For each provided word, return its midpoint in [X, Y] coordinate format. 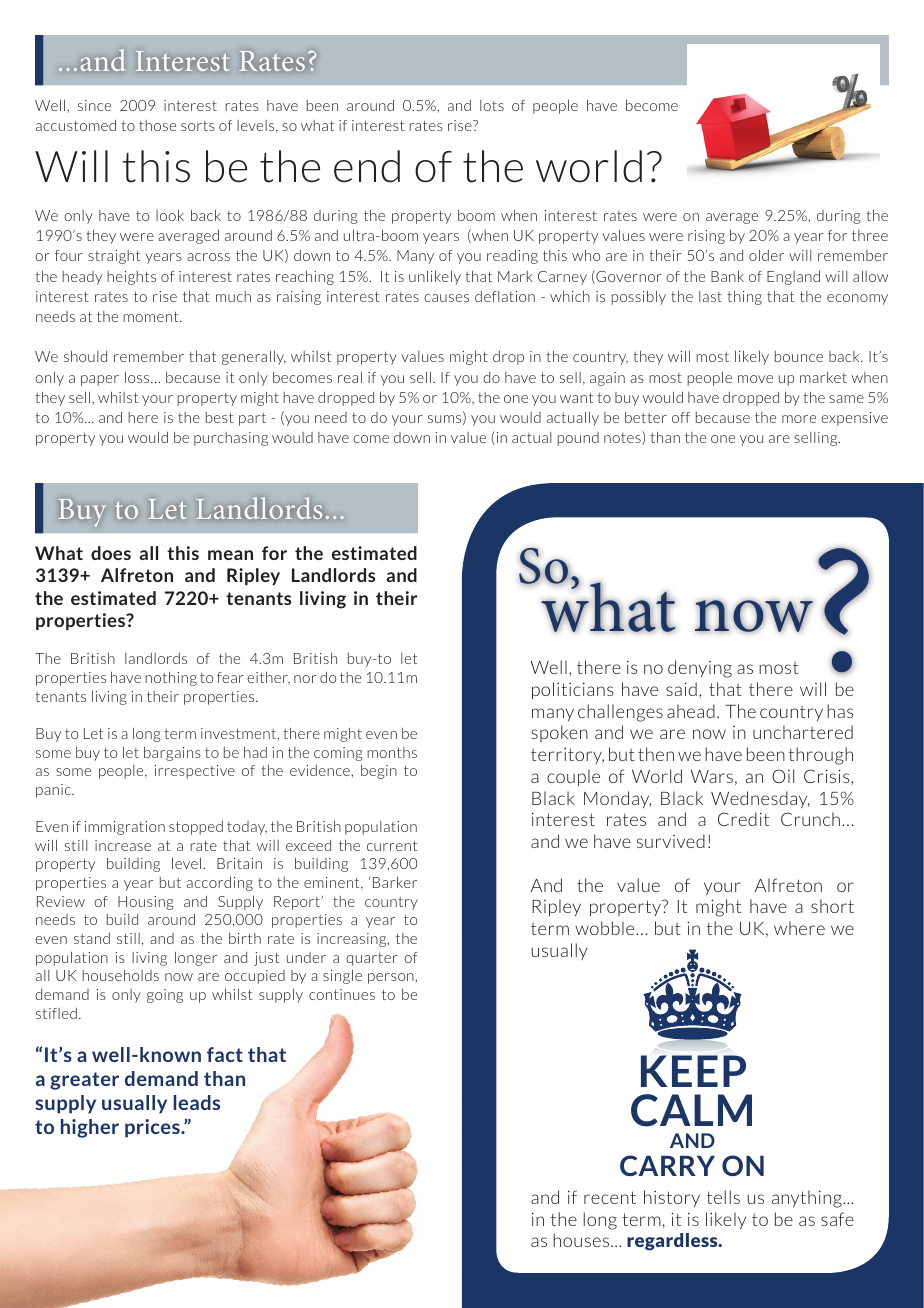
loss [138, 377]
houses [582, 1240]
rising [706, 237]
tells [723, 1197]
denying [700, 669]
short [832, 906]
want [576, 397]
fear [230, 677]
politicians [573, 691]
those [157, 125]
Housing [146, 903]
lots [492, 105]
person [392, 978]
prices [153, 1128]
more [799, 419]
